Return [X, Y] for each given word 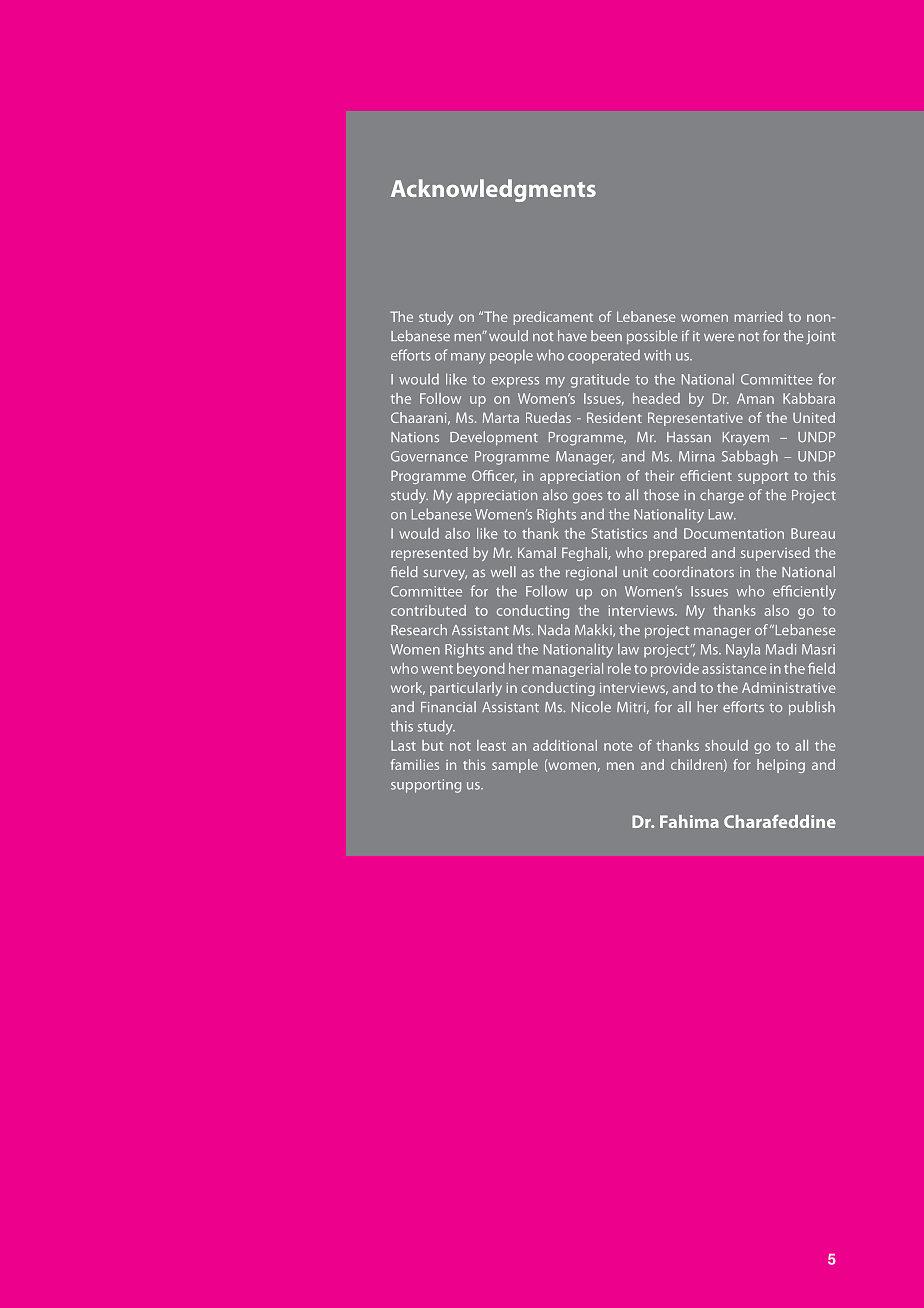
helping [781, 766]
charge [722, 496]
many [468, 358]
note [618, 746]
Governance [429, 456]
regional [591, 573]
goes [588, 498]
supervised [775, 554]
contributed [428, 610]
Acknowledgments [493, 190]
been [606, 335]
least [491, 745]
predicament [553, 318]
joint [820, 337]
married [758, 316]
